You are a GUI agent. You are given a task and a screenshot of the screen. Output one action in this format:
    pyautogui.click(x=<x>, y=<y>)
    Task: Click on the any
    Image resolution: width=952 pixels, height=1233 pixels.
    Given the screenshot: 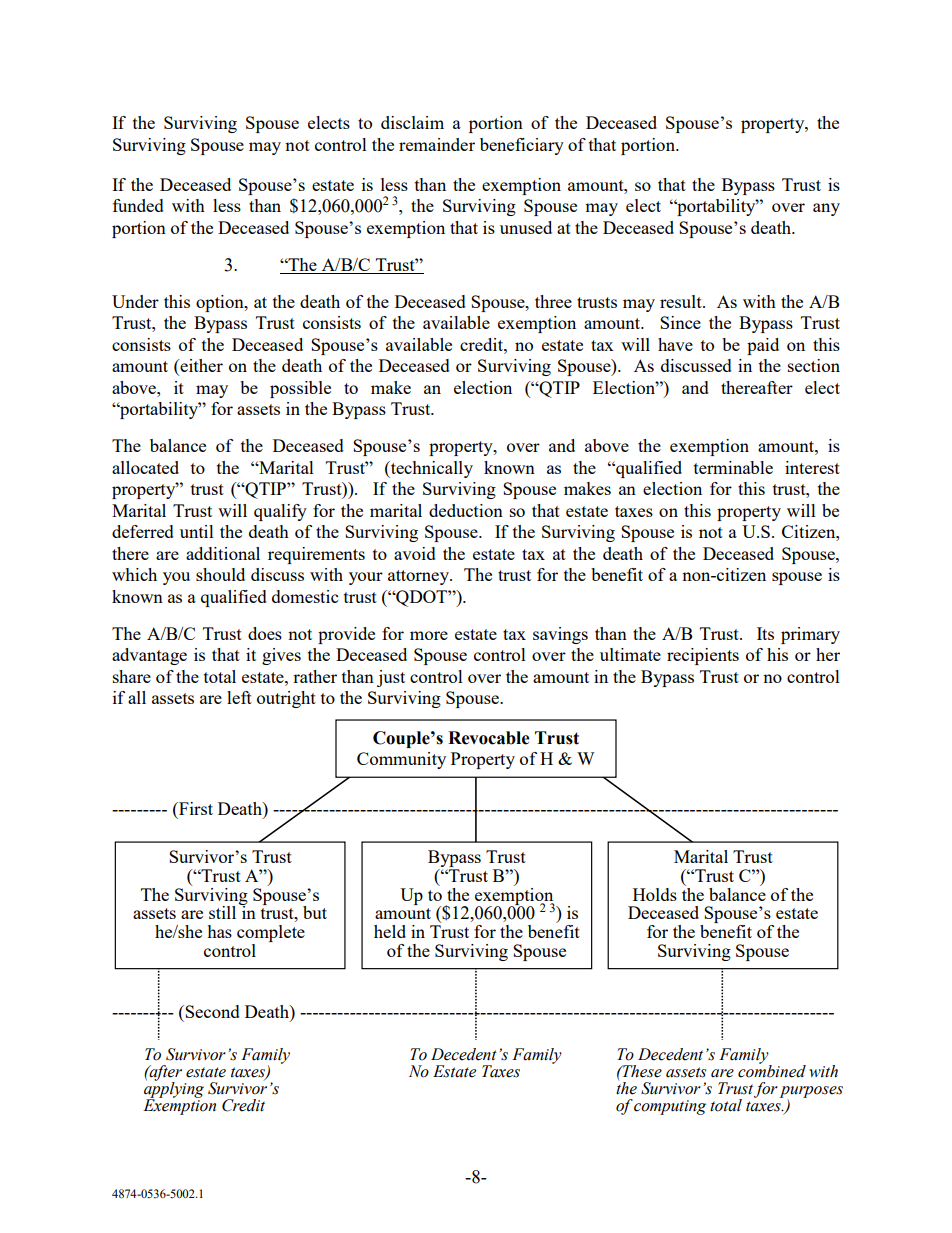 What is the action you would take?
    pyautogui.click(x=826, y=209)
